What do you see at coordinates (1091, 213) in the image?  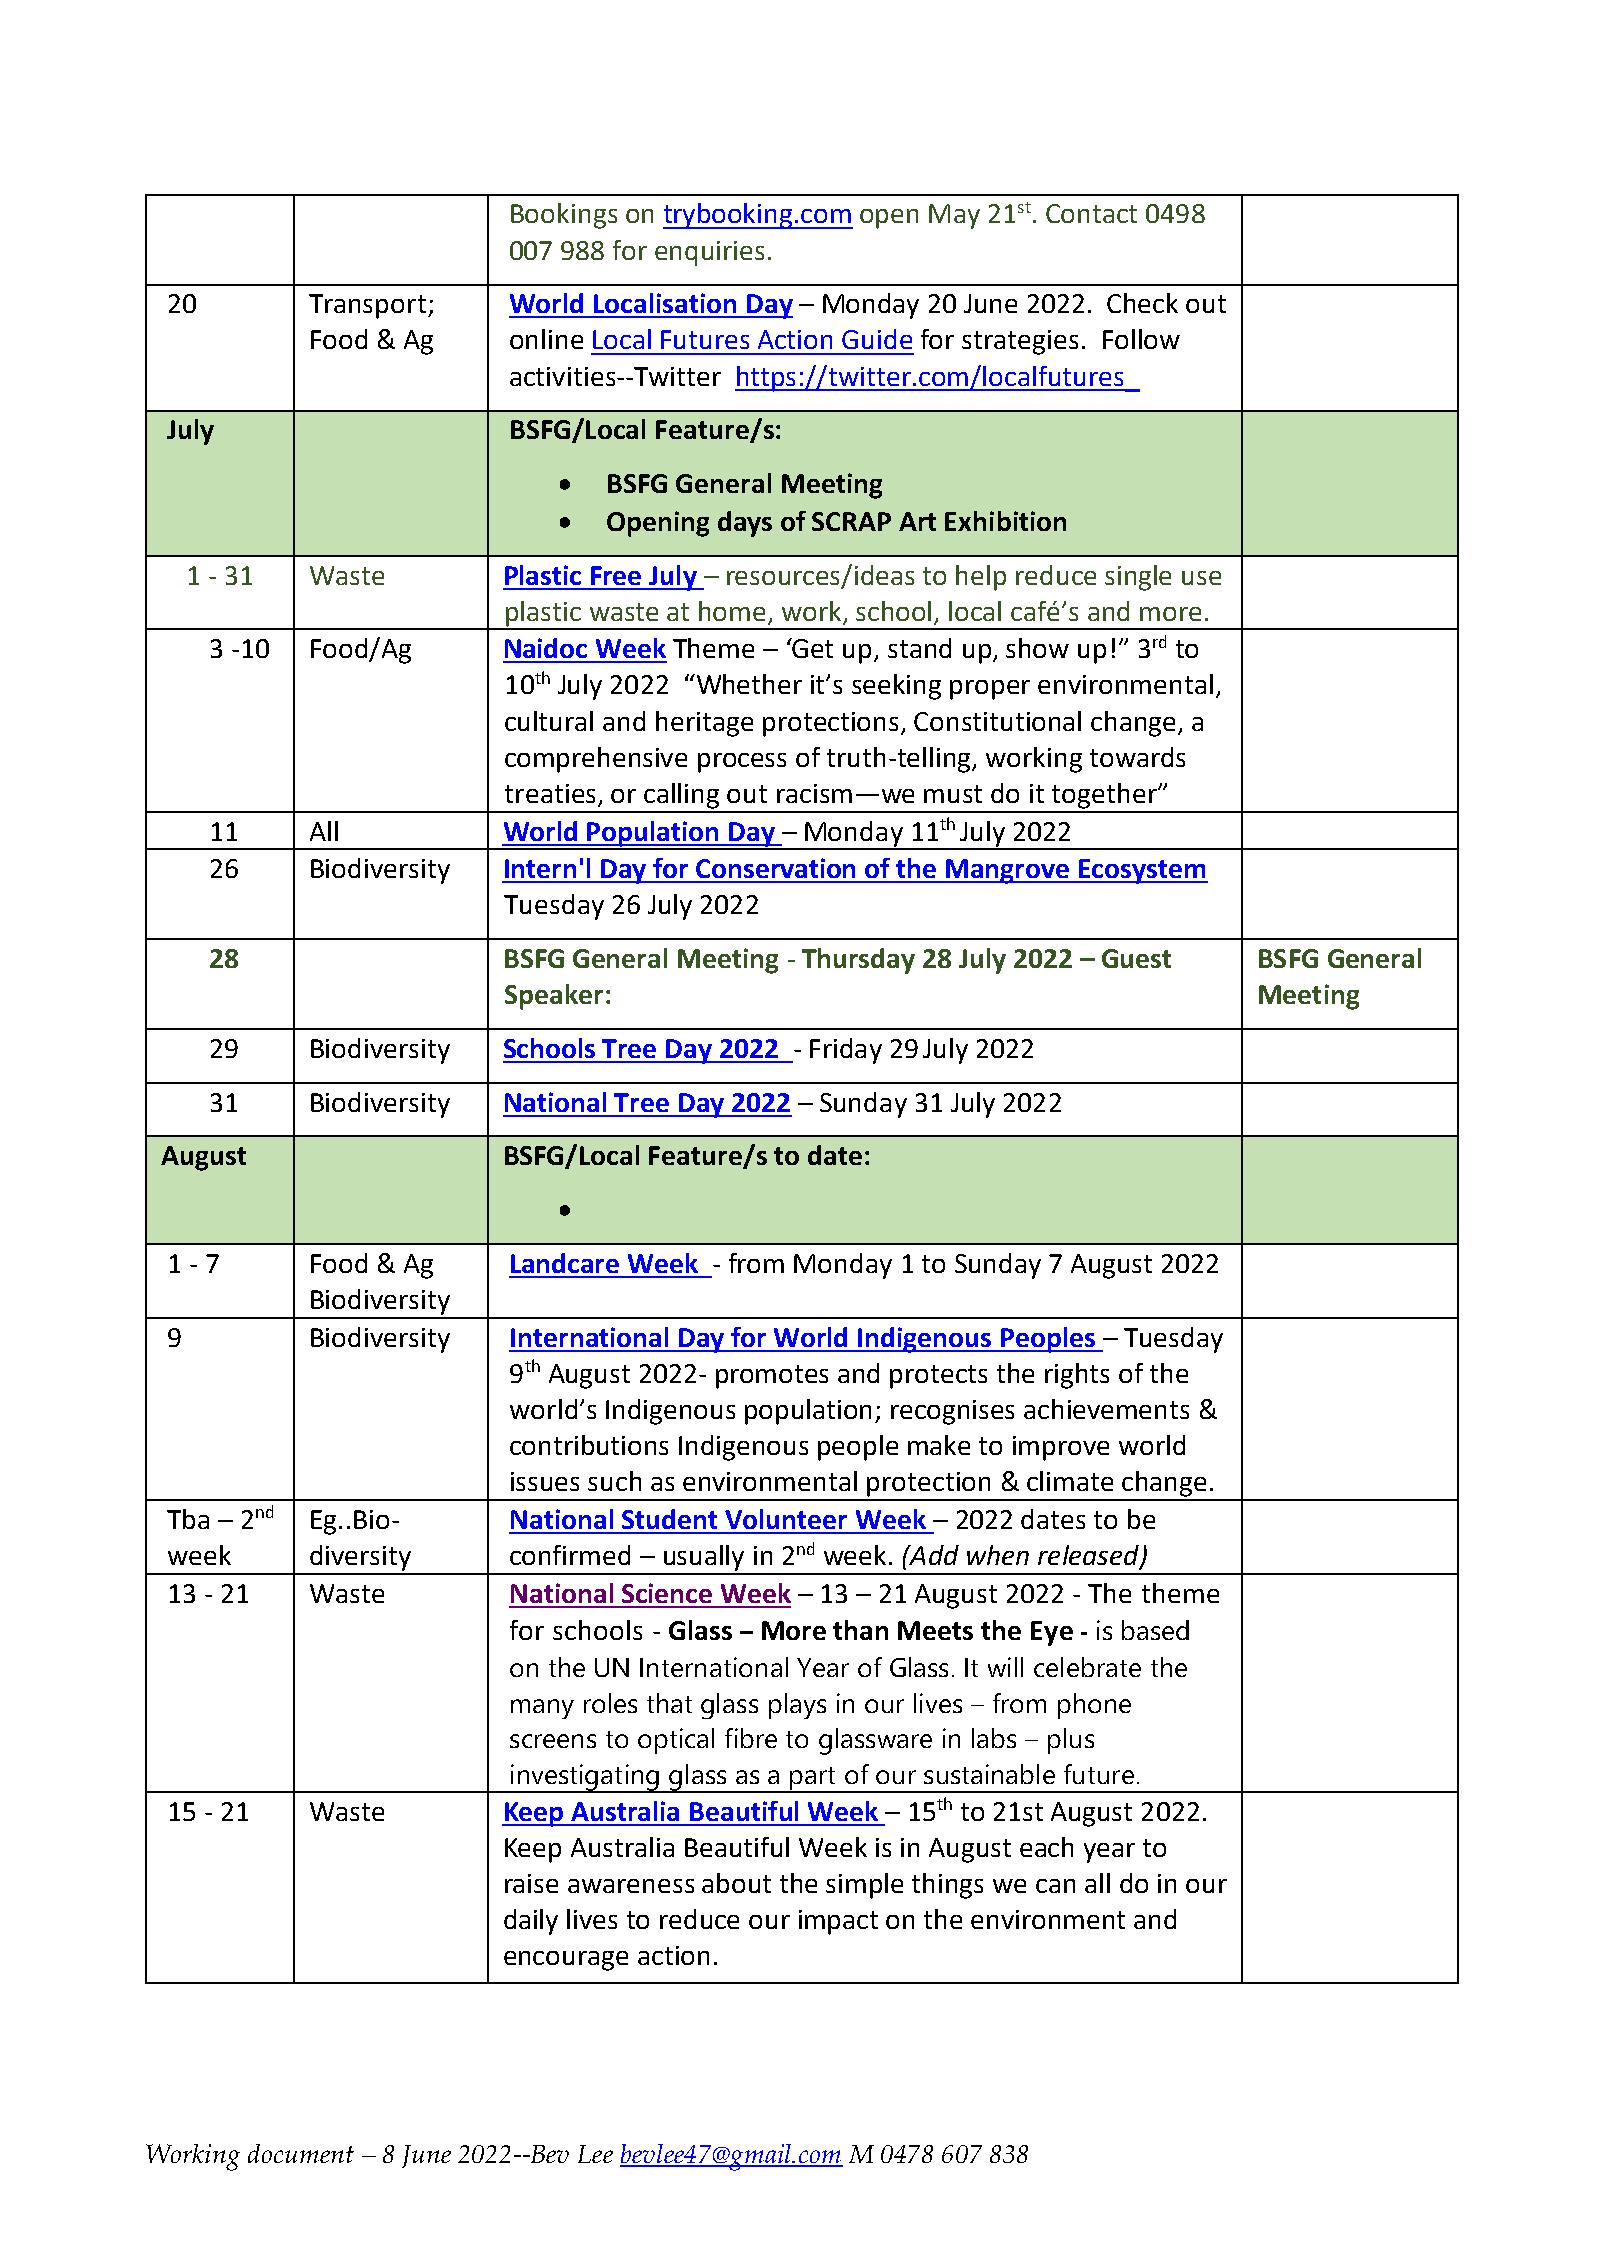 I see `Contact` at bounding box center [1091, 213].
